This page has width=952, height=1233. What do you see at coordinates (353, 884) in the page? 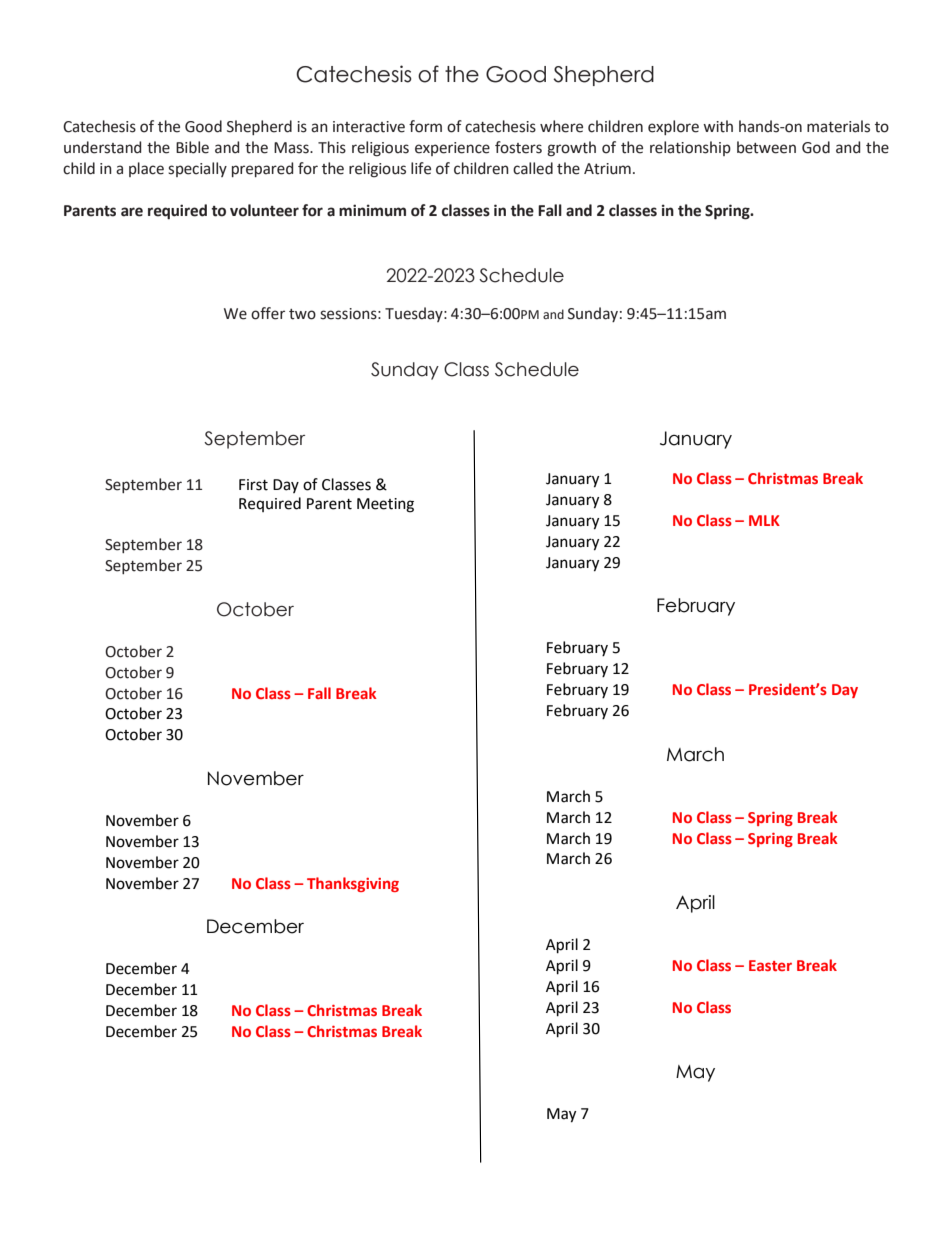
I see `Thanksgiving` at bounding box center [353, 884].
